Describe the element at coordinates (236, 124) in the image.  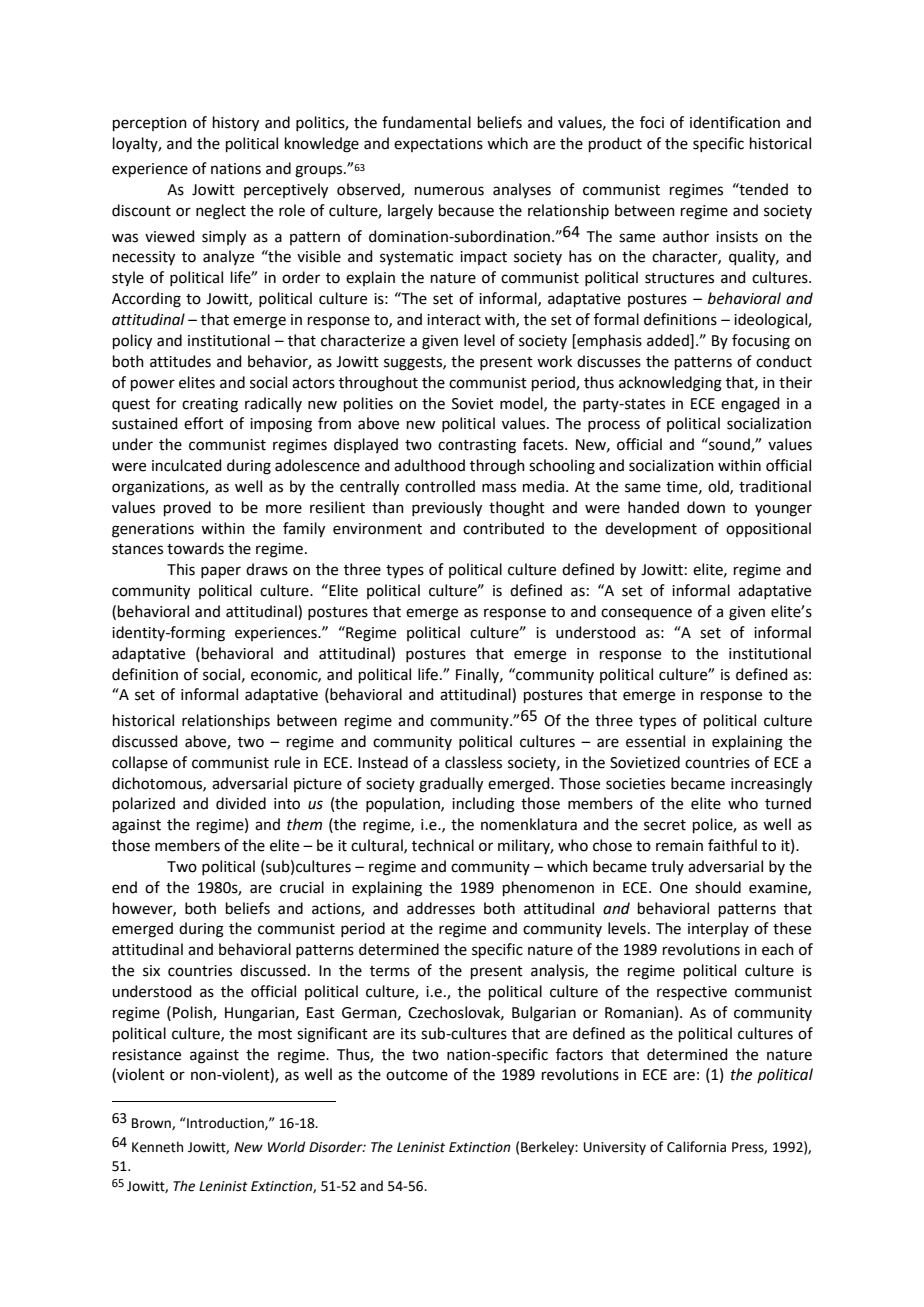
I see `history` at that location.
